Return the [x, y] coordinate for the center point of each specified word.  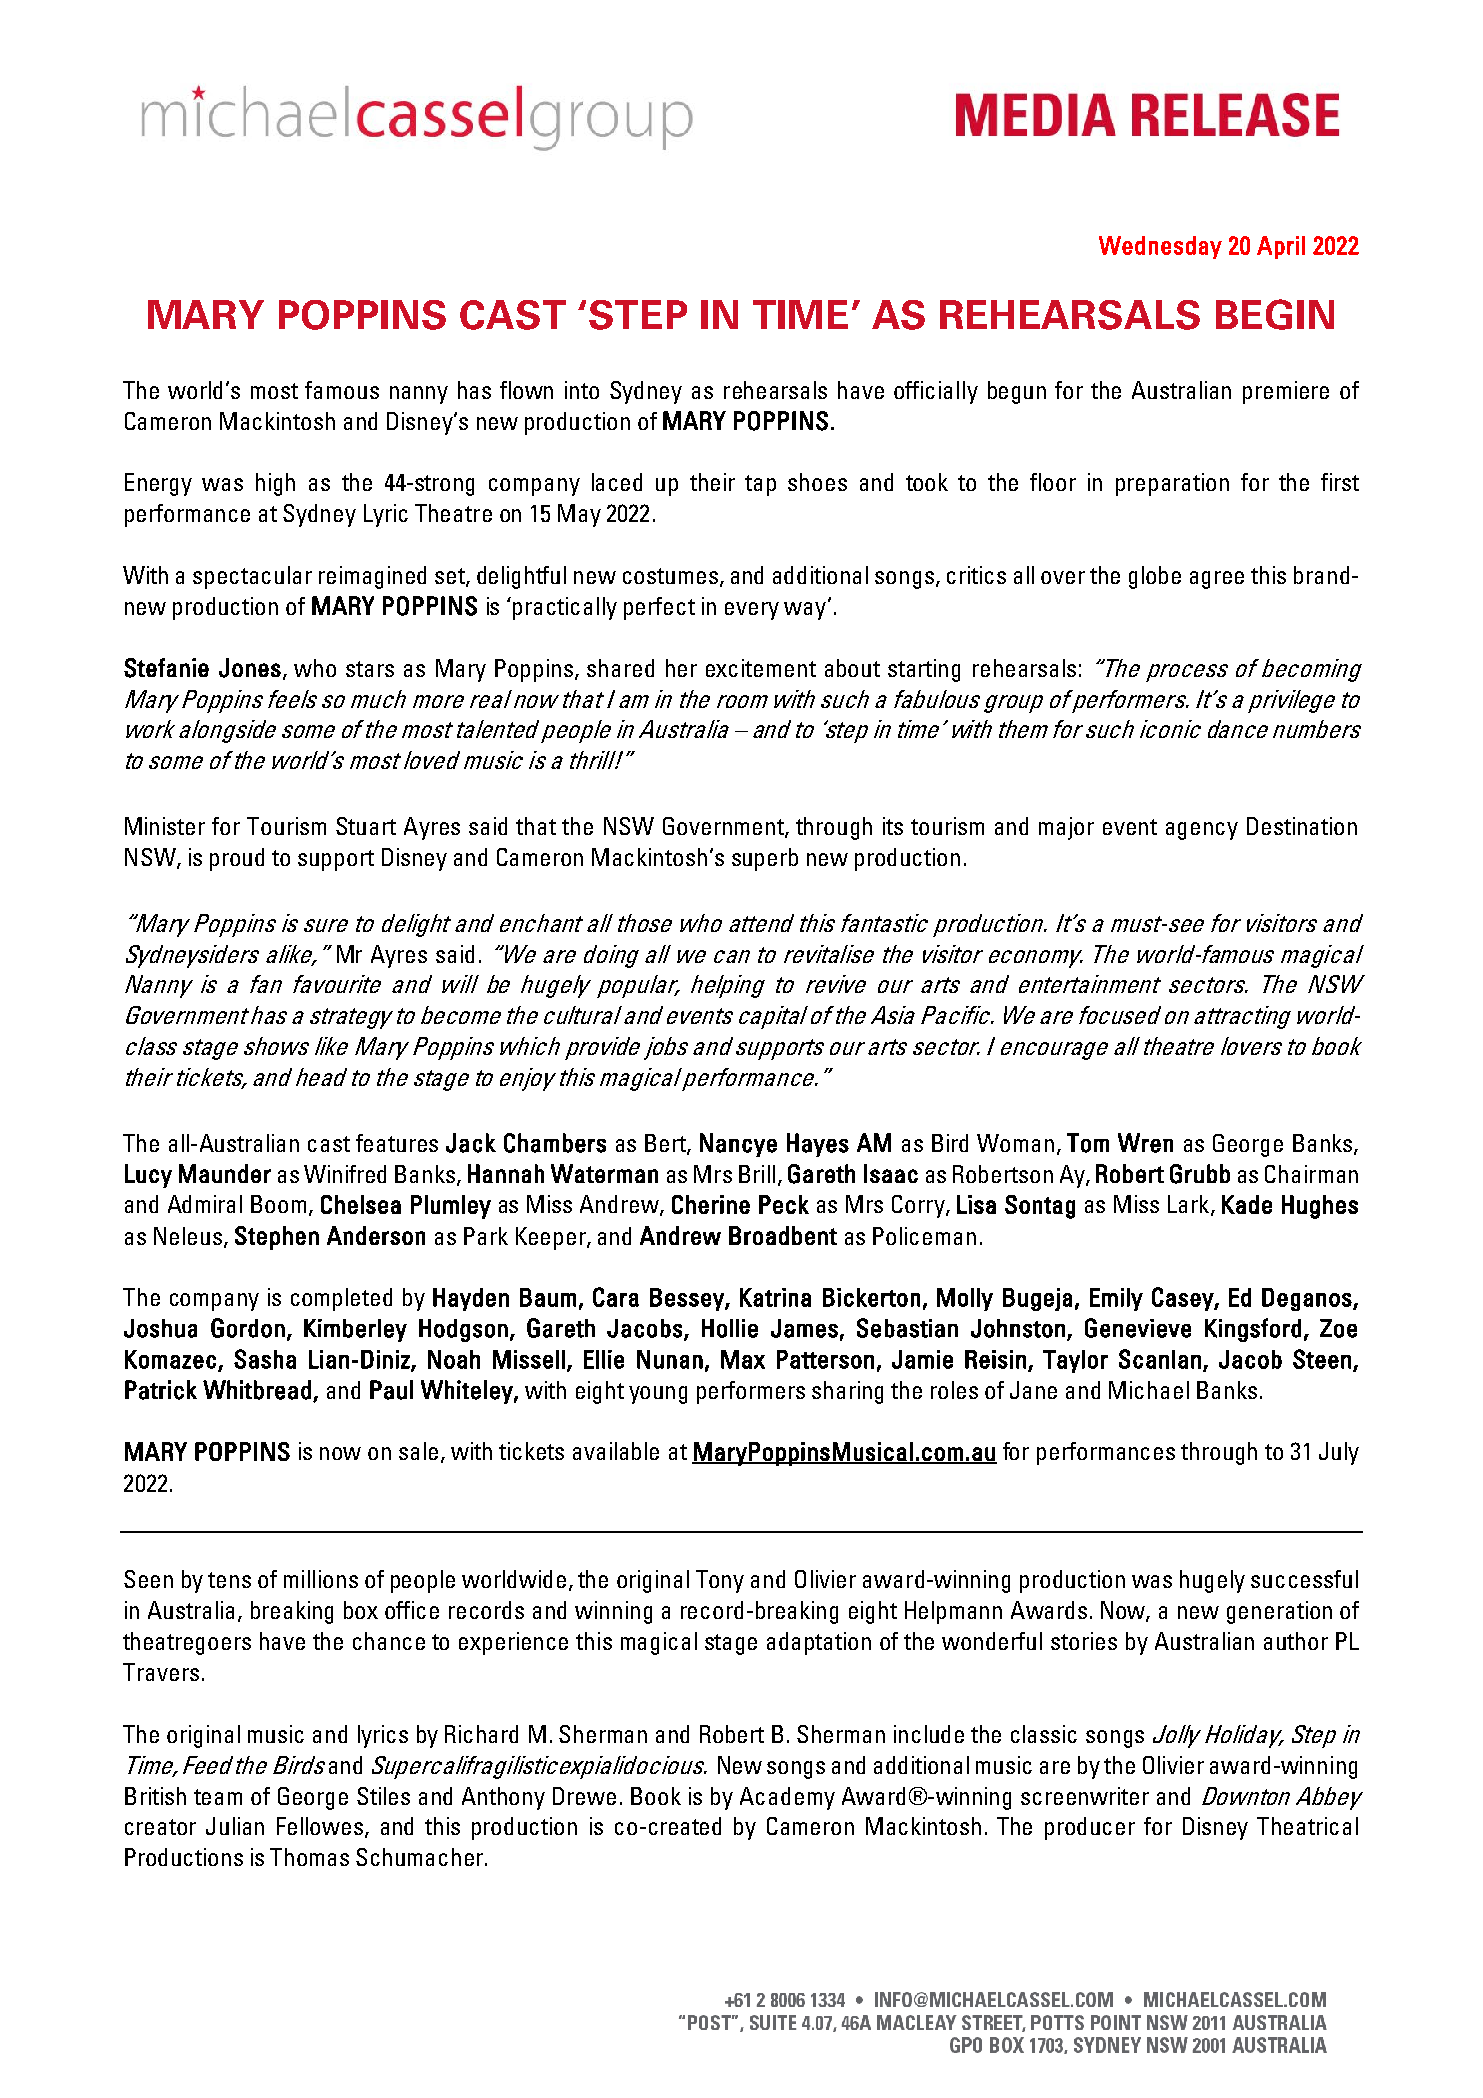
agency [1202, 831]
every [752, 611]
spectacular [252, 577]
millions [321, 1579]
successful [1304, 1579]
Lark [1190, 1205]
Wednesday [1160, 247]
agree [1217, 580]
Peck [784, 1204]
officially [936, 392]
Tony [720, 1581]
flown [526, 390]
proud [237, 859]
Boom [278, 1204]
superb [765, 859]
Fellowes [321, 1827]
